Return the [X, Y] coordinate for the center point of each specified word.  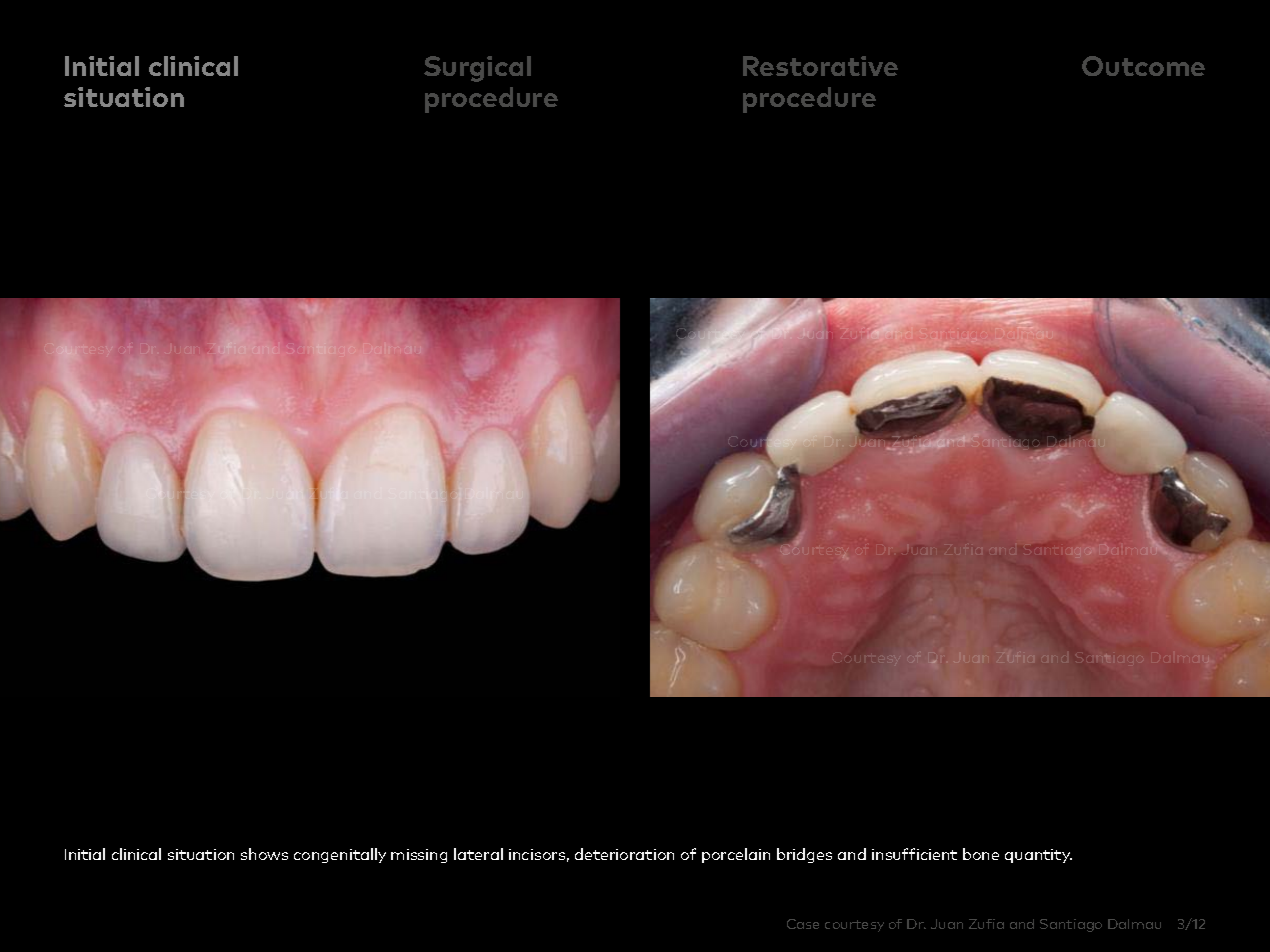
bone [981, 854]
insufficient [914, 854]
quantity [1038, 856]
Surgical [477, 69]
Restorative [820, 66]
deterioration [624, 854]
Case [803, 924]
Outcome [1143, 66]
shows [264, 854]
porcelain [736, 855]
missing [419, 856]
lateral [478, 854]
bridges [804, 855]
